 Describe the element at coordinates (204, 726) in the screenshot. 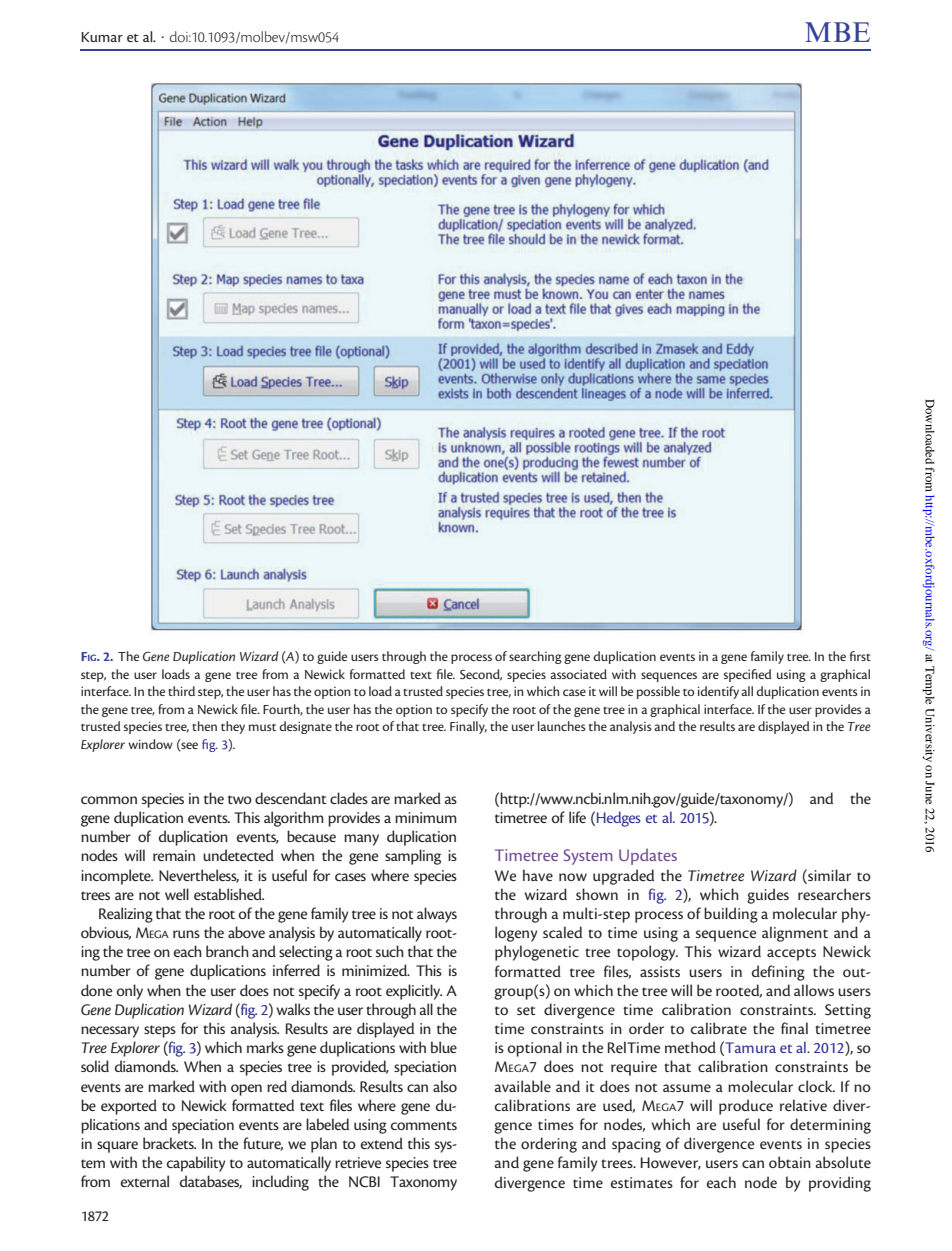

I see `then` at that location.
